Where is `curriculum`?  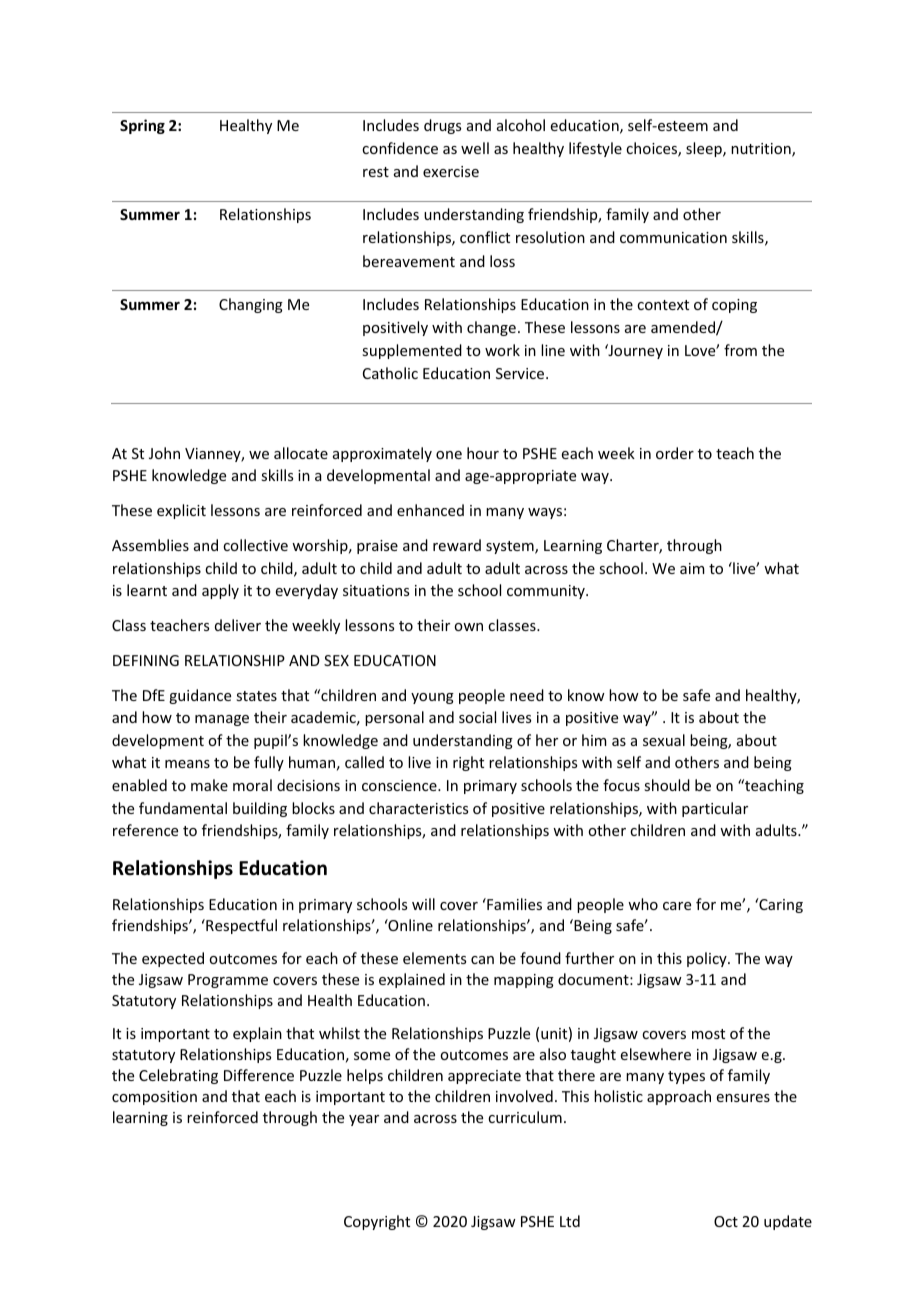
curriculum is located at coordinates (525, 1117).
